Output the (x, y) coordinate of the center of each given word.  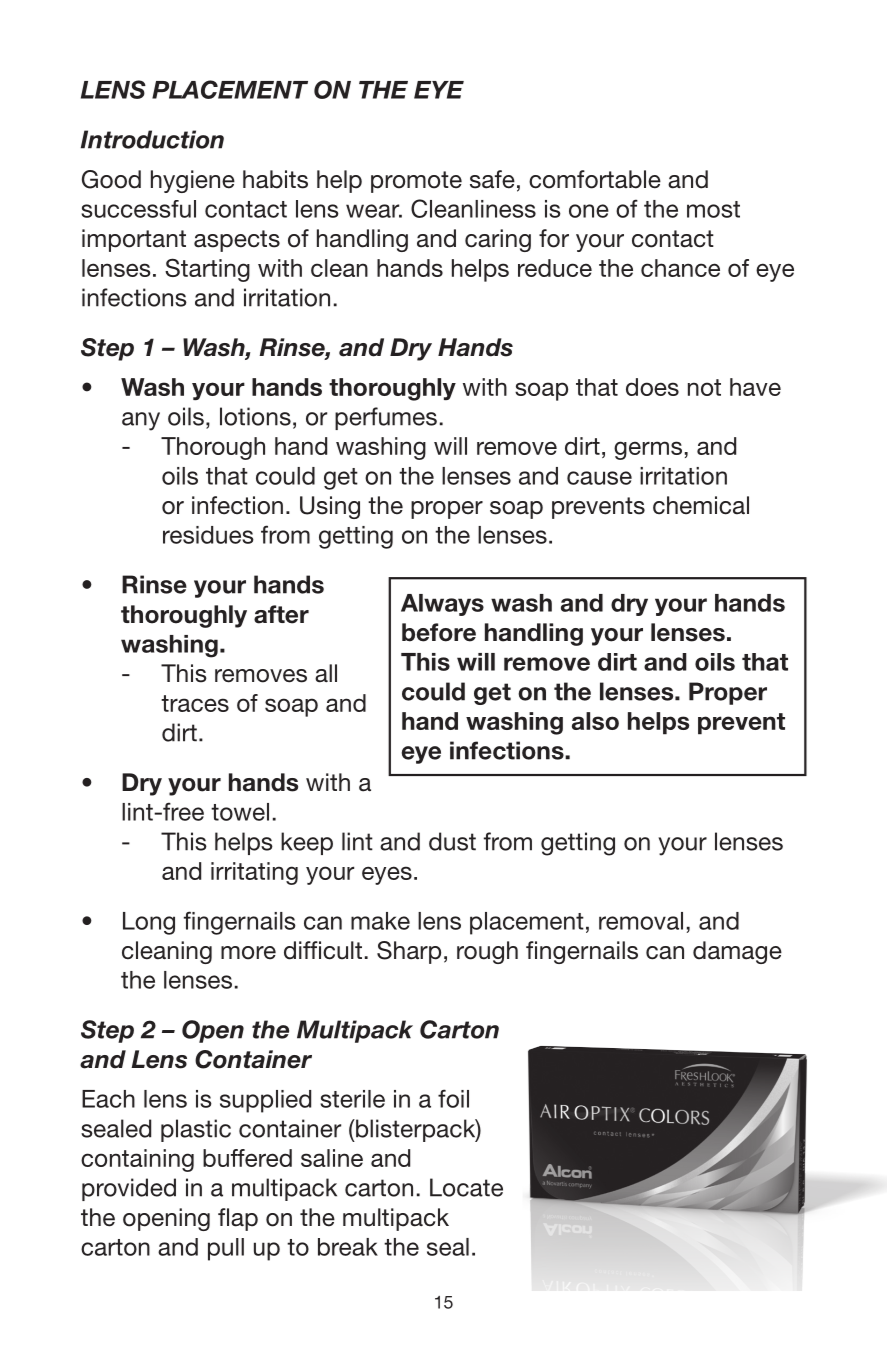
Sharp (409, 952)
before (439, 632)
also (595, 721)
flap (238, 1219)
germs (648, 450)
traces (195, 703)
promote (416, 182)
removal (641, 921)
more (248, 953)
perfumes (386, 418)
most (713, 209)
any (141, 421)
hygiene (193, 181)
